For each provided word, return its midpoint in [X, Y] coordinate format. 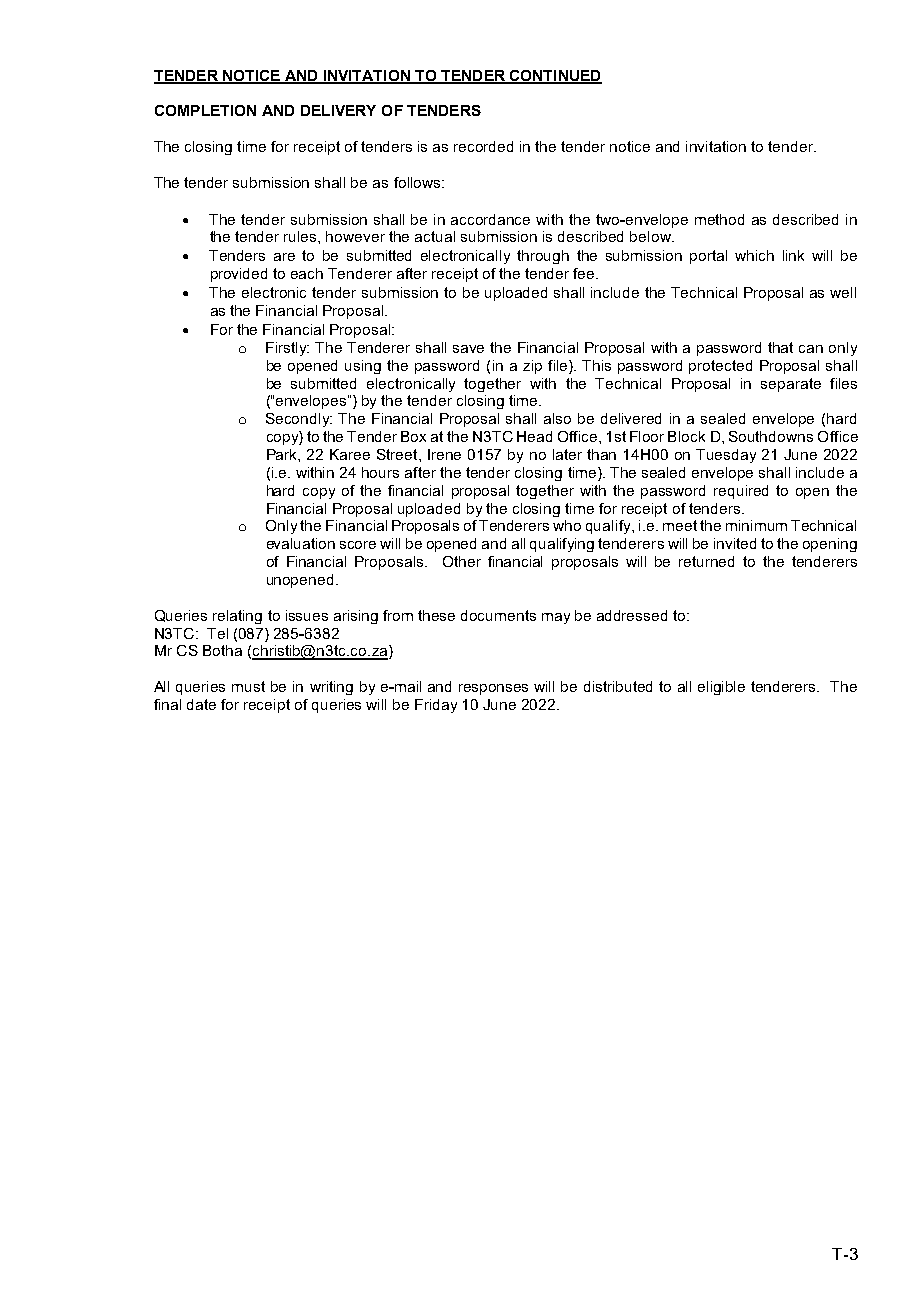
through [543, 257]
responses [493, 689]
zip [532, 367]
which [754, 255]
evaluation [301, 543]
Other [462, 561]
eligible [721, 688]
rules [301, 236]
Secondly [299, 420]
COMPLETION [205, 110]
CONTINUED [554, 76]
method [719, 219]
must [248, 686]
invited [735, 543]
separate [791, 385]
